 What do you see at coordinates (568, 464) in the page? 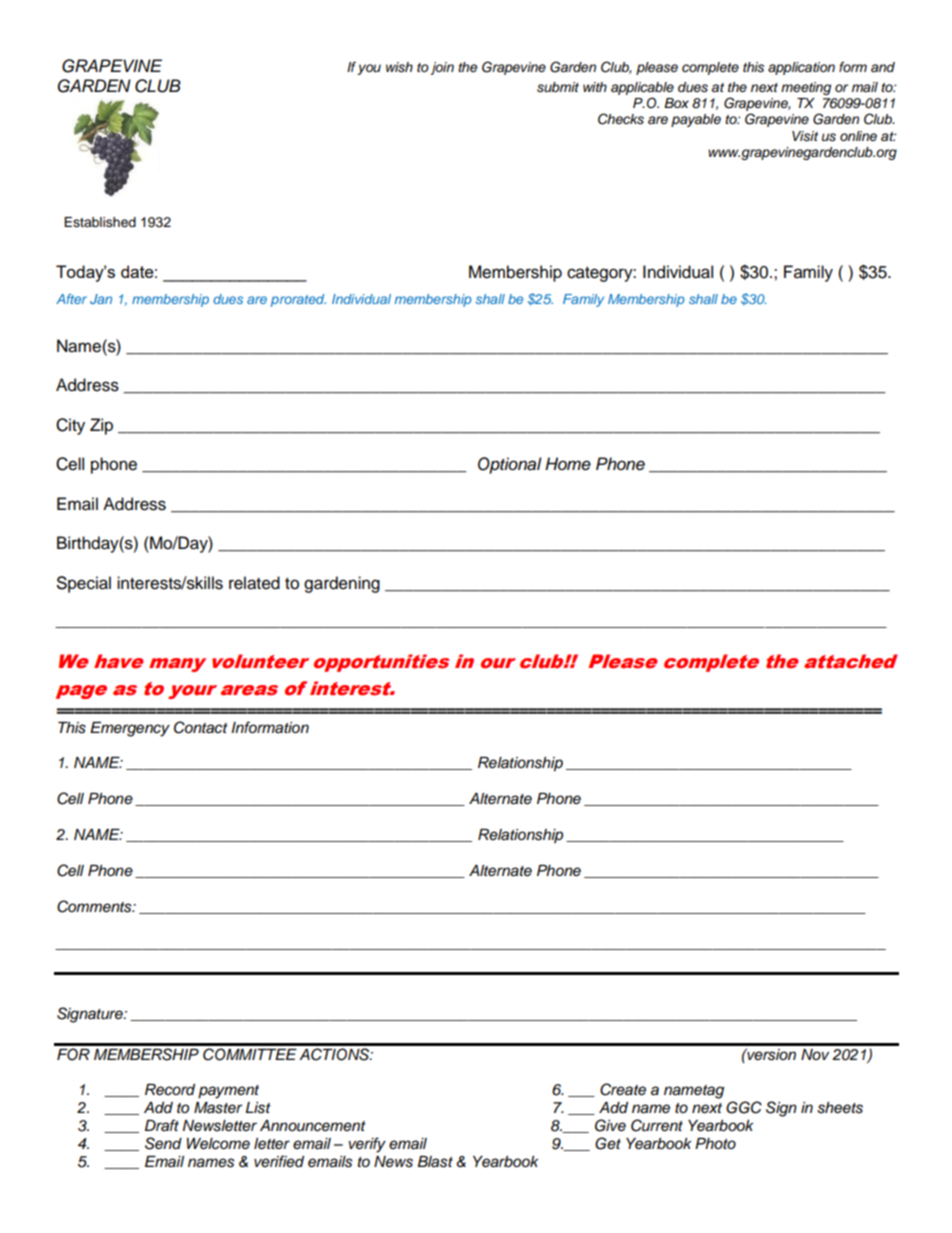
I see `Home` at bounding box center [568, 464].
